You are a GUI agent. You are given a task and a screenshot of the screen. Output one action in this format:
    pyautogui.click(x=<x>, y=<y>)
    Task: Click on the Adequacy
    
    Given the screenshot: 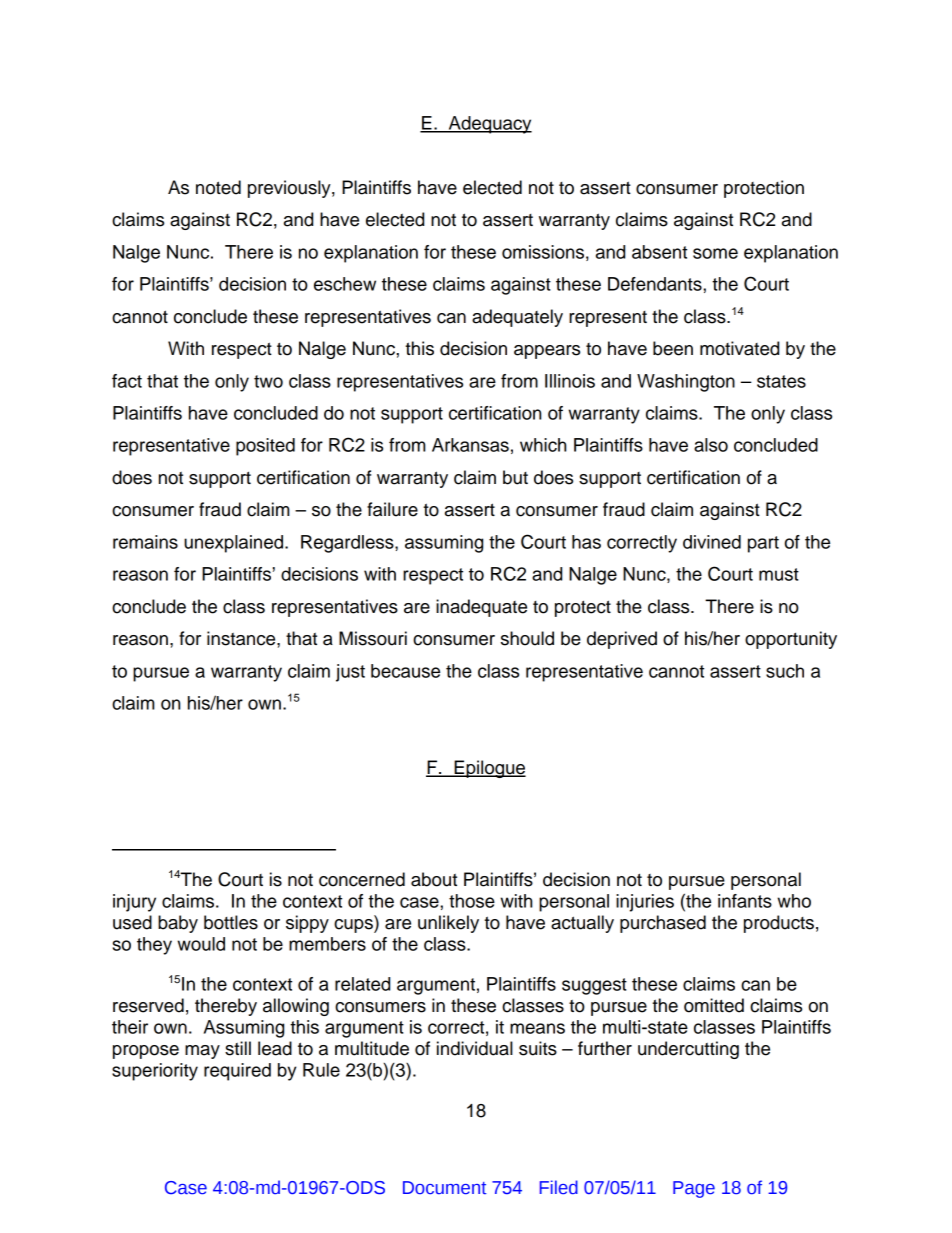 What is the action you would take?
    pyautogui.click(x=489, y=125)
